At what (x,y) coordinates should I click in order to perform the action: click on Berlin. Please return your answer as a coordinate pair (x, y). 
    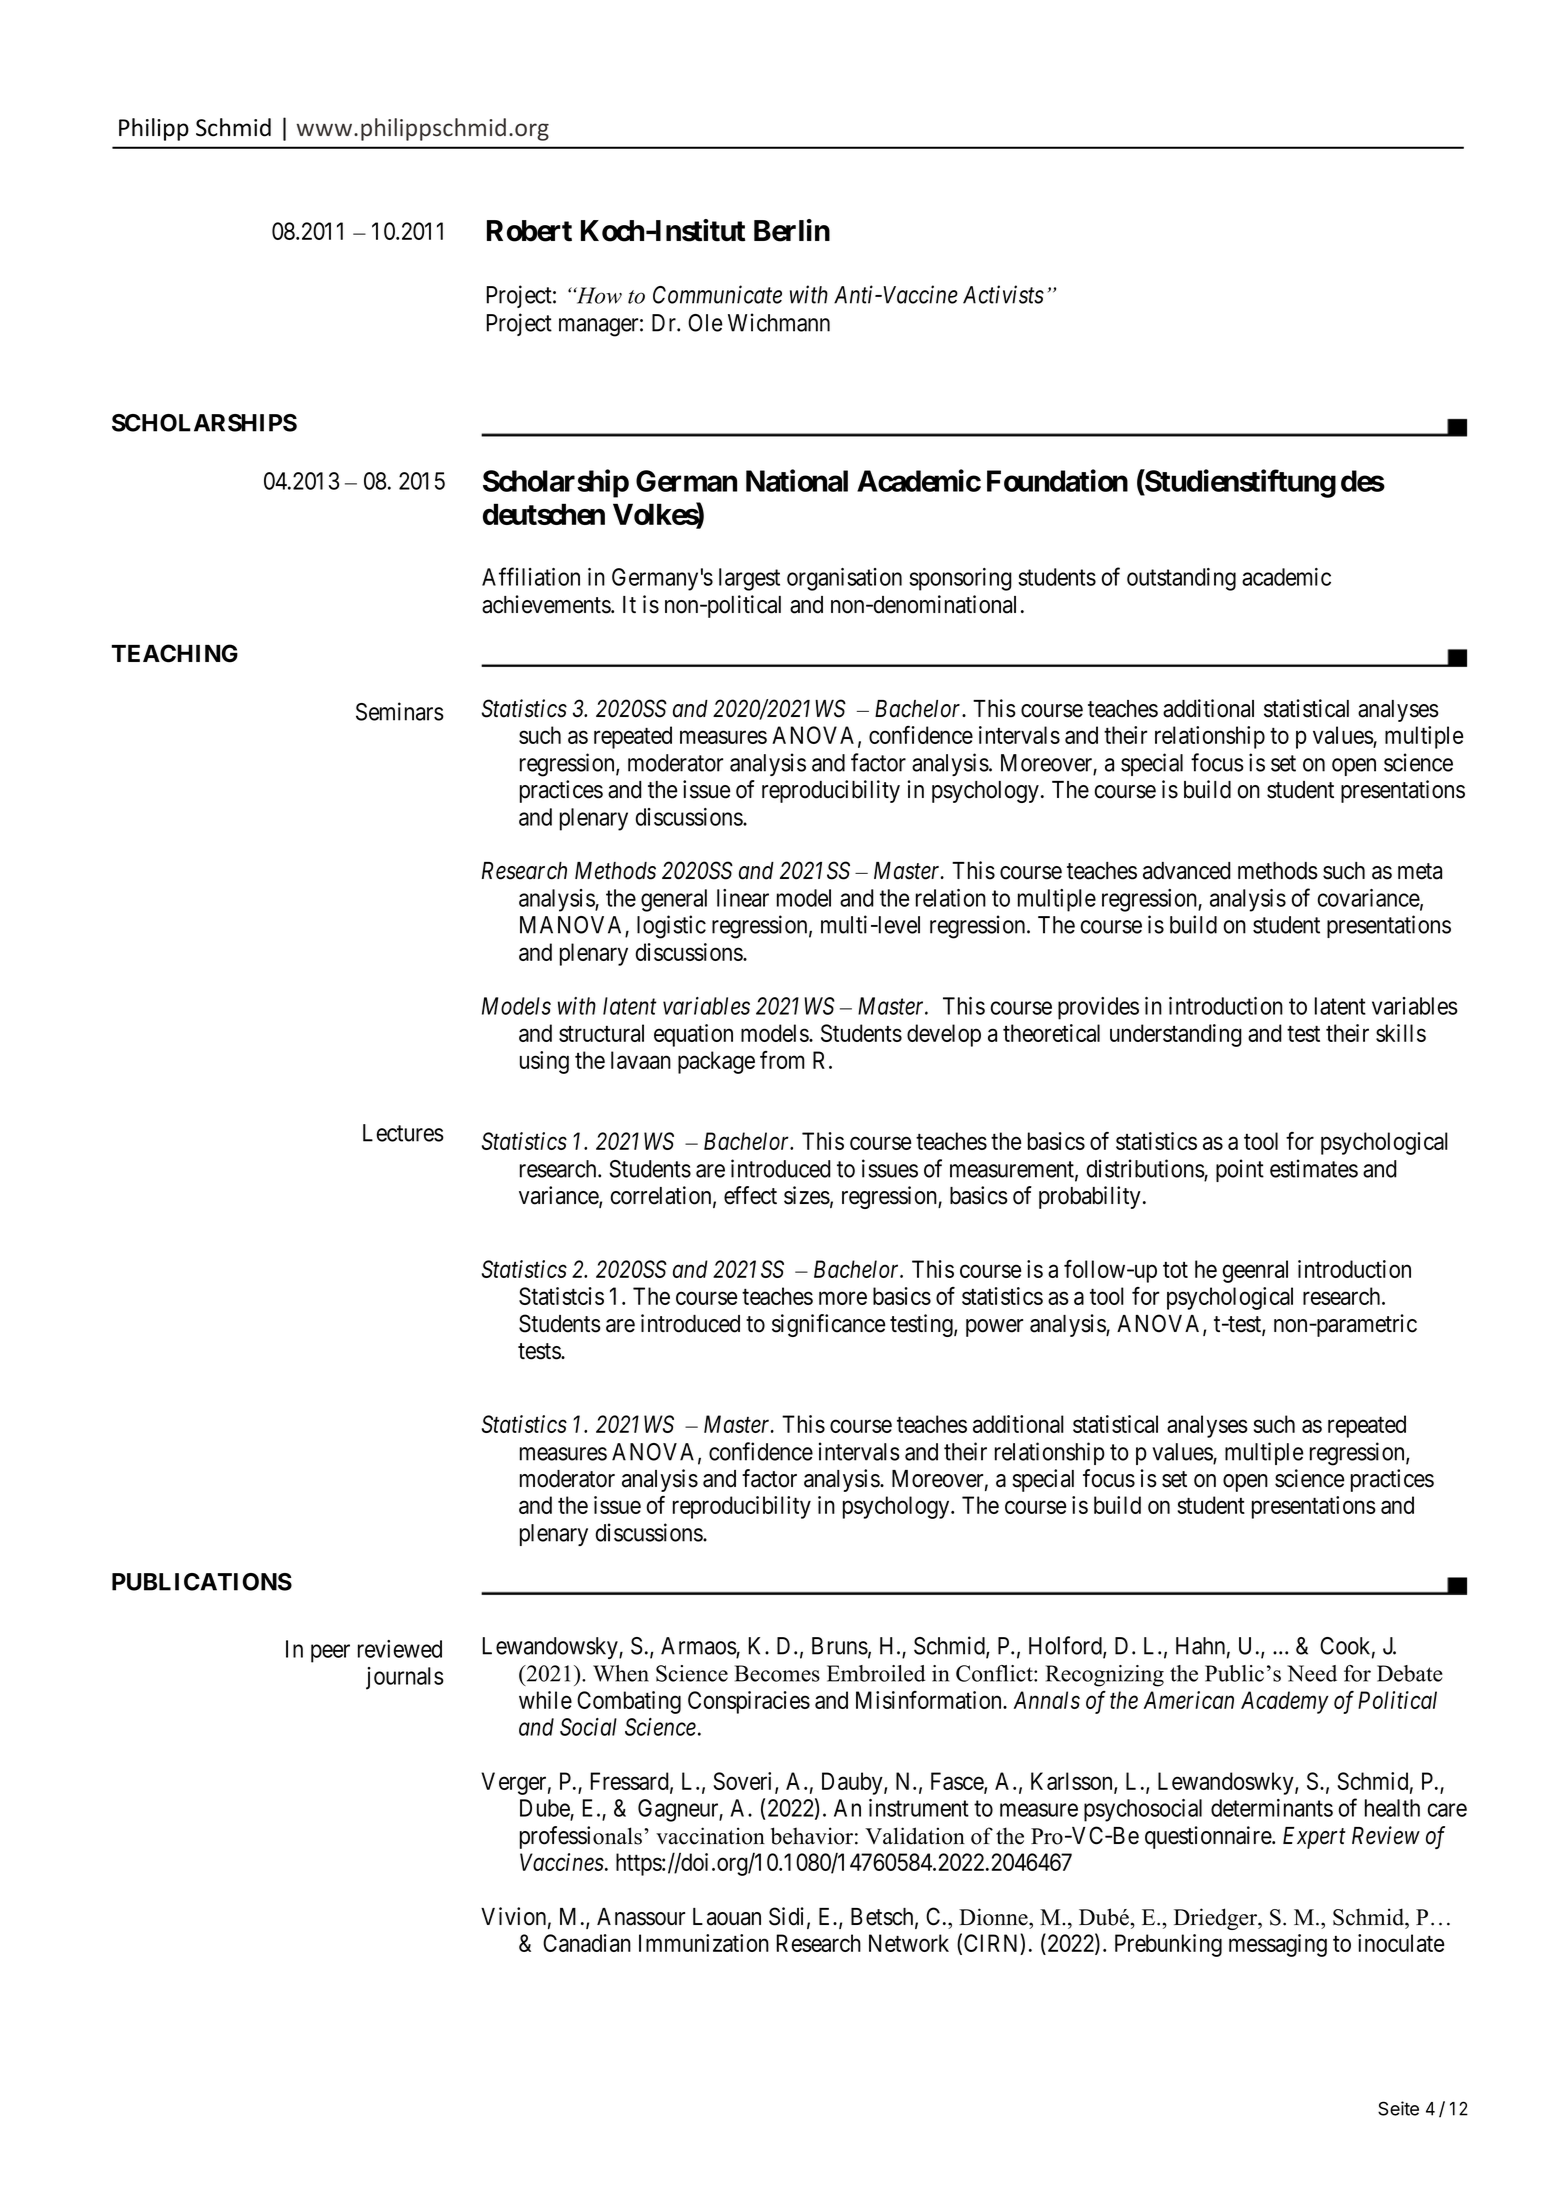
    Looking at the image, I should click on (792, 230).
